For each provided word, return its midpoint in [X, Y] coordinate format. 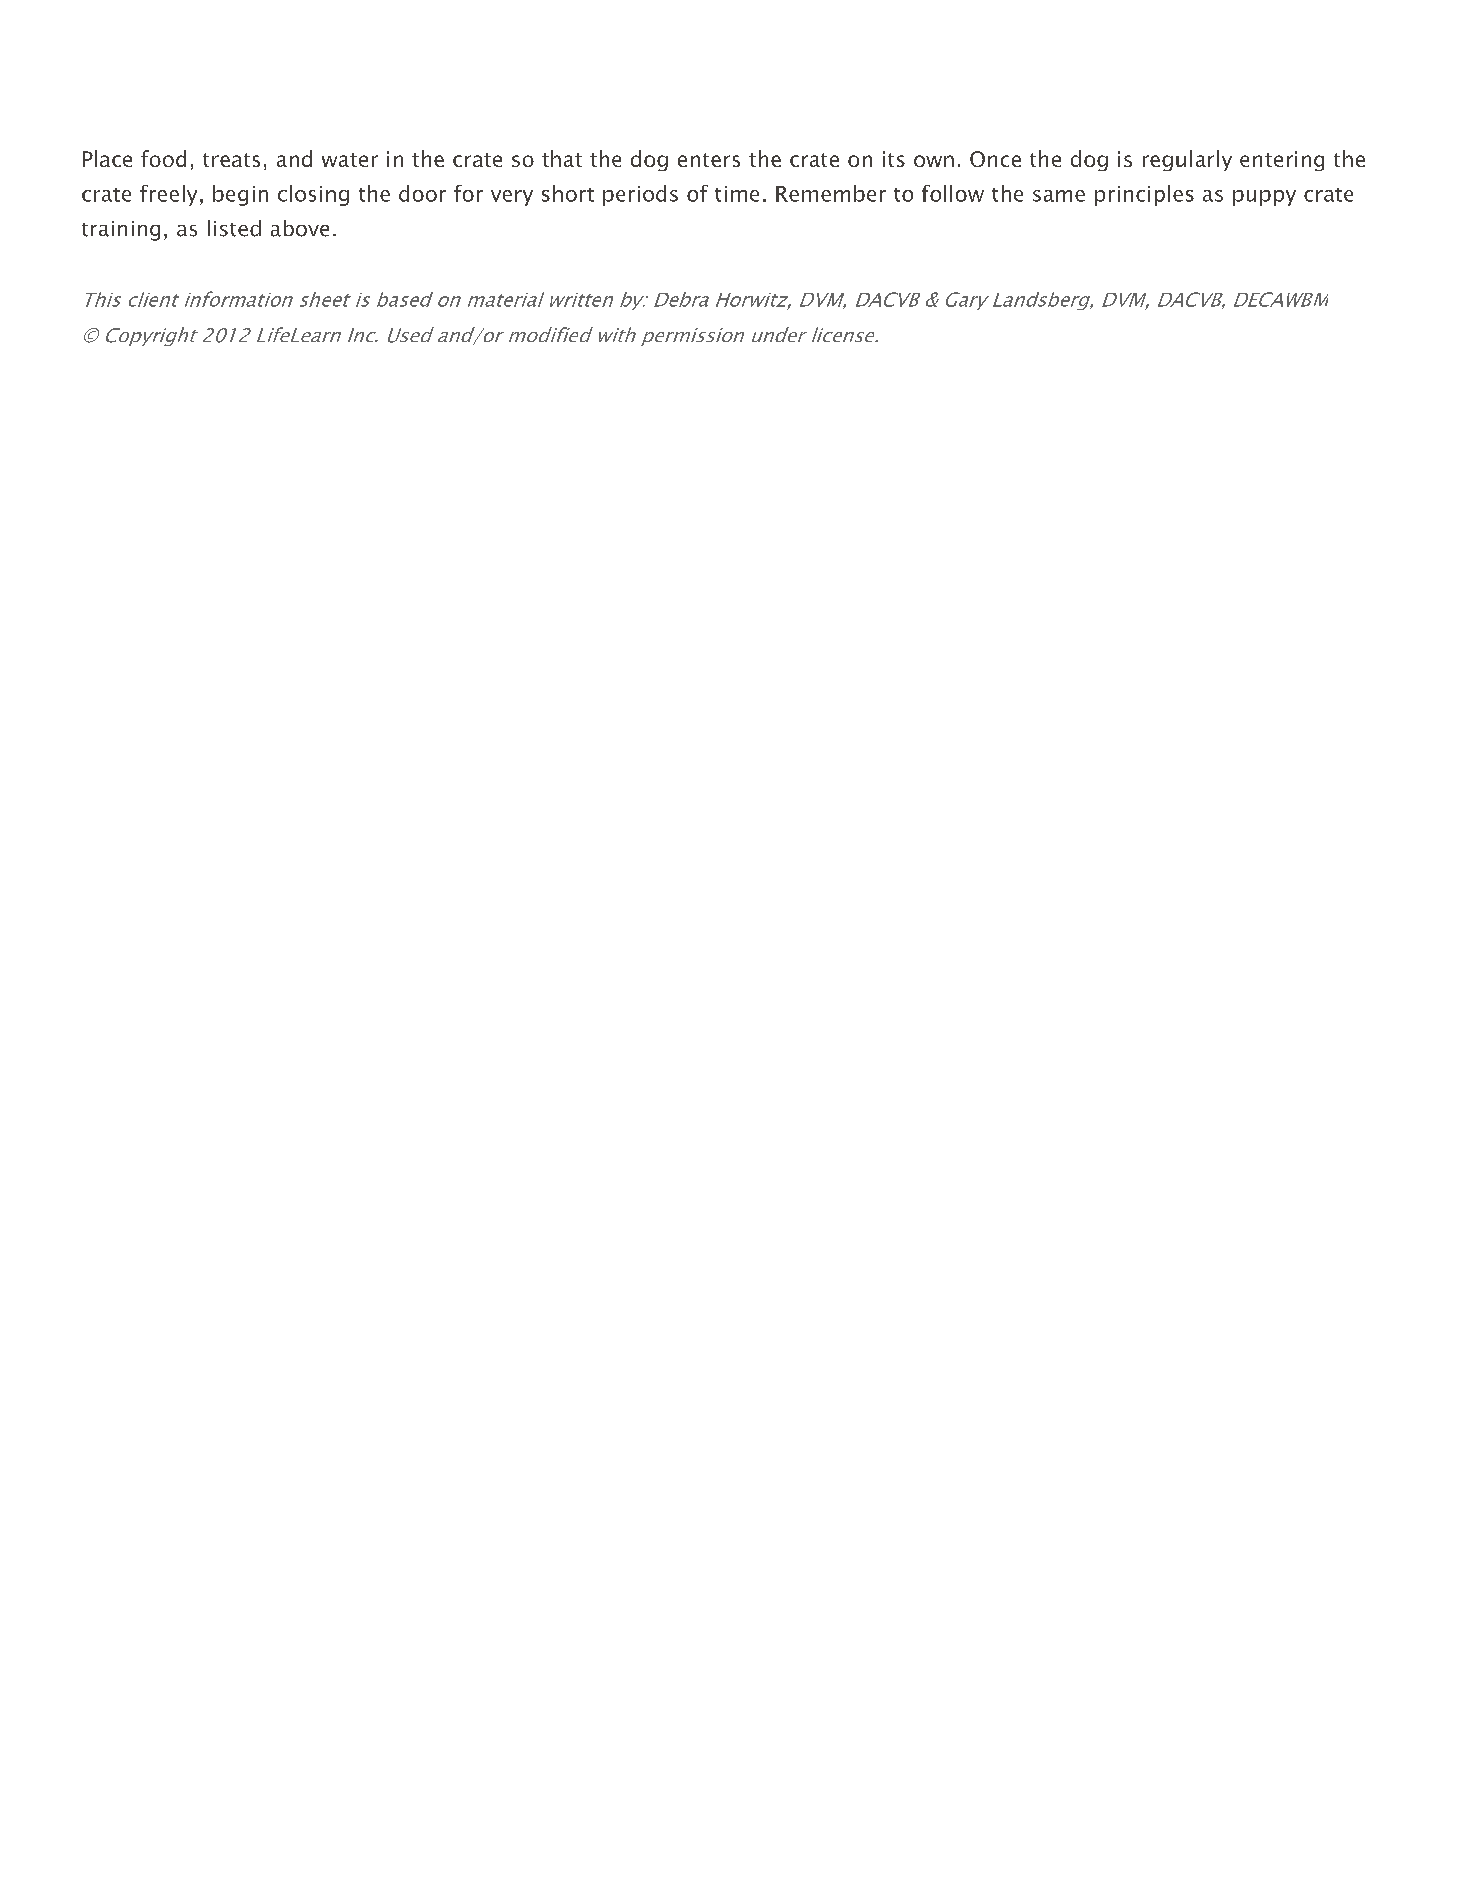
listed [234, 228]
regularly [1187, 160]
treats [231, 160]
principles [1144, 195]
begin [240, 195]
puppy [1264, 198]
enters [709, 160]
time [737, 194]
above [300, 228]
